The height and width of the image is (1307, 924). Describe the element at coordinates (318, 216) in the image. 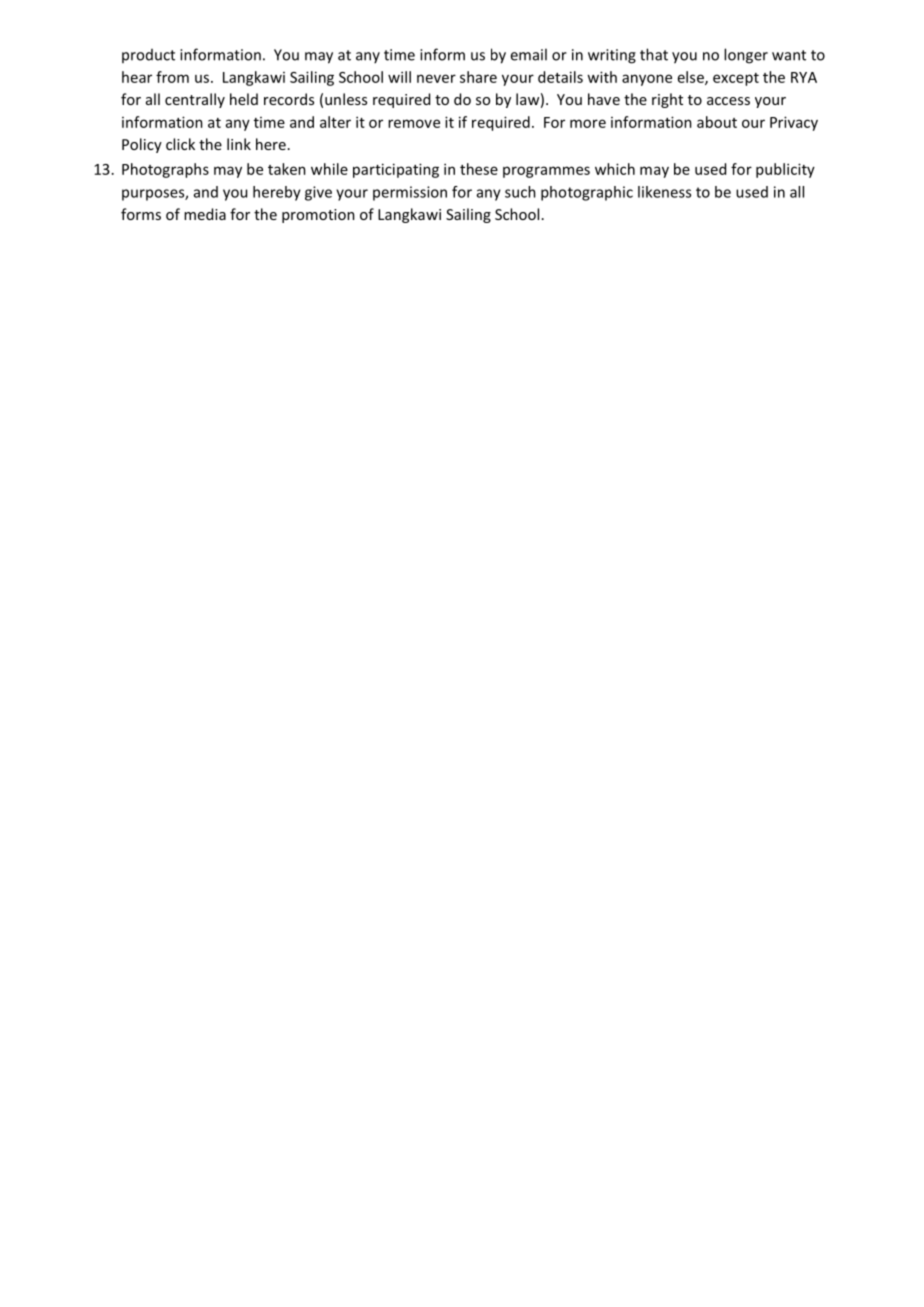

I see `promotion` at that location.
